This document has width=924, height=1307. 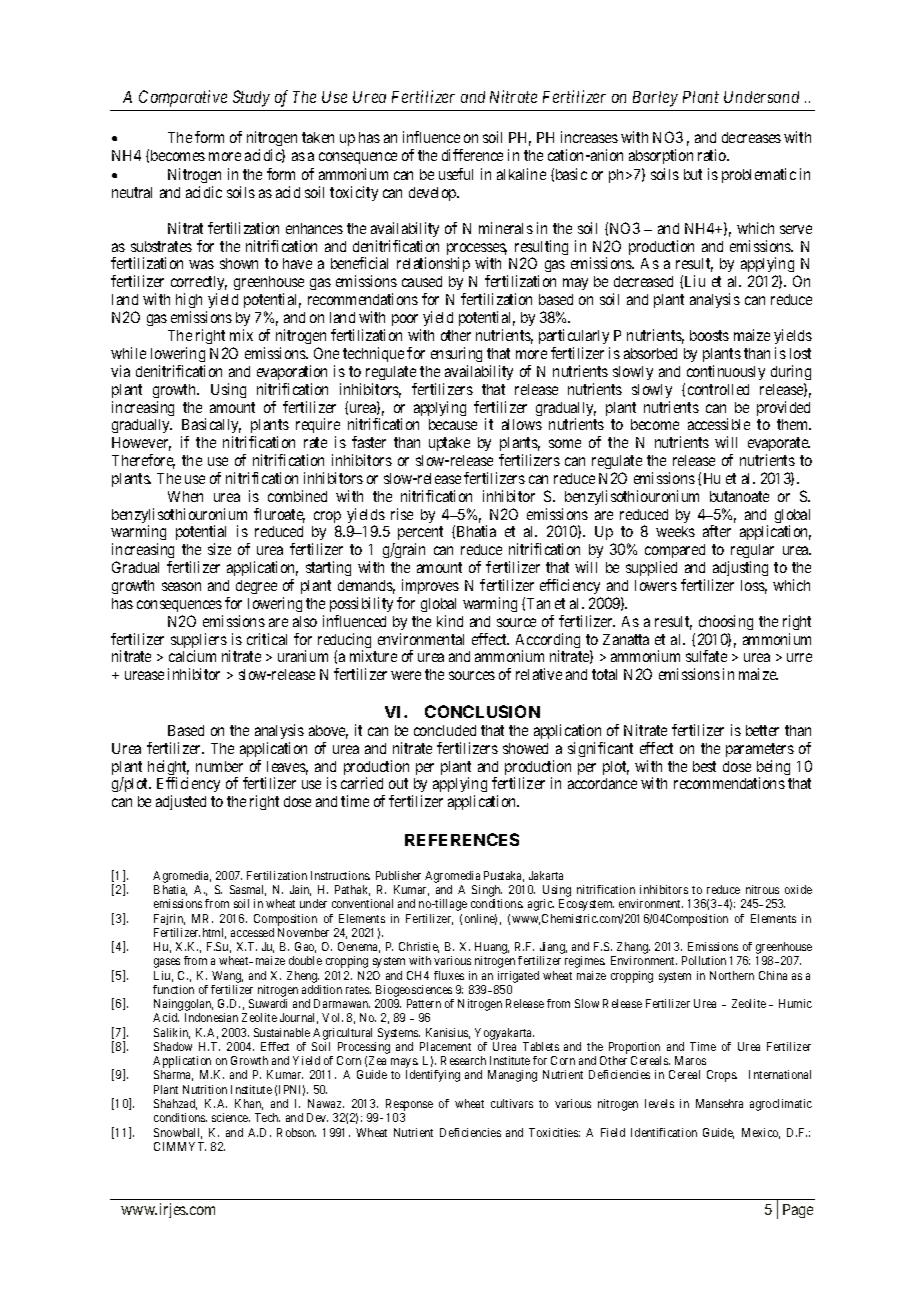 What do you see at coordinates (183, 98) in the document?
I see `Comparative` at bounding box center [183, 98].
